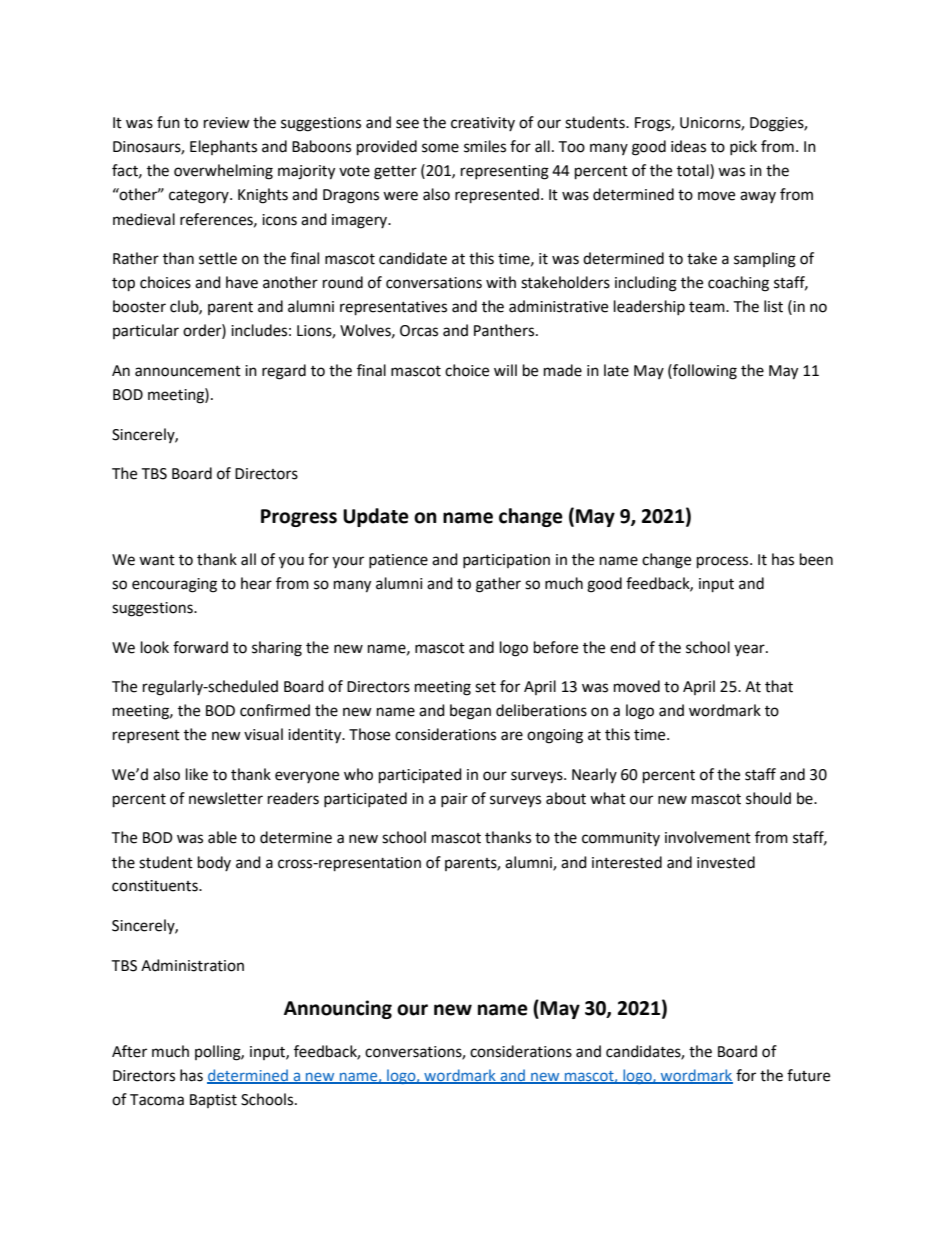 Image resolution: width=952 pixels, height=1233 pixels. Describe the element at coordinates (223, 172) in the page. I see `overwhelming` at that location.
